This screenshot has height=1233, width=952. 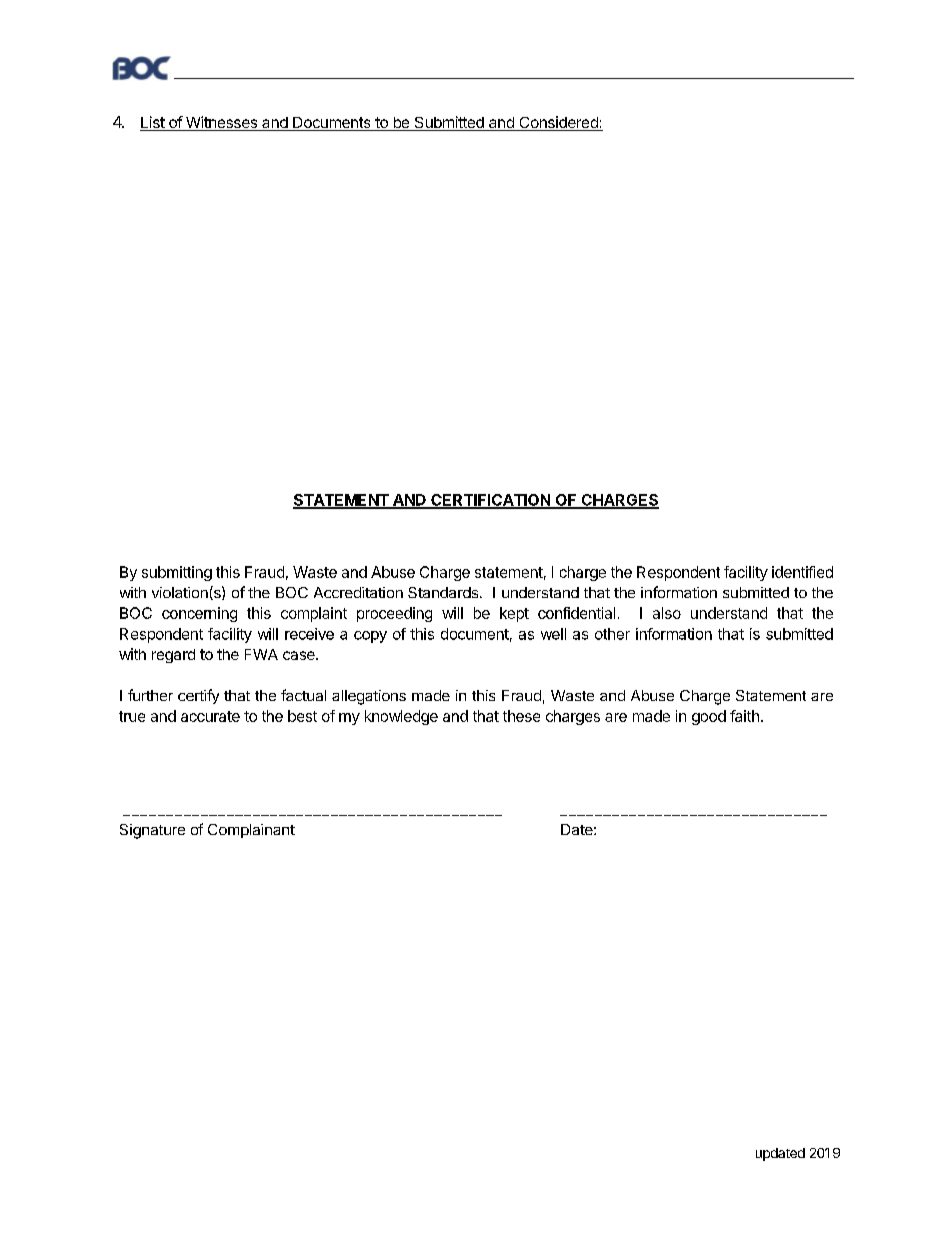 What do you see at coordinates (177, 573) in the screenshot?
I see `submitting` at bounding box center [177, 573].
